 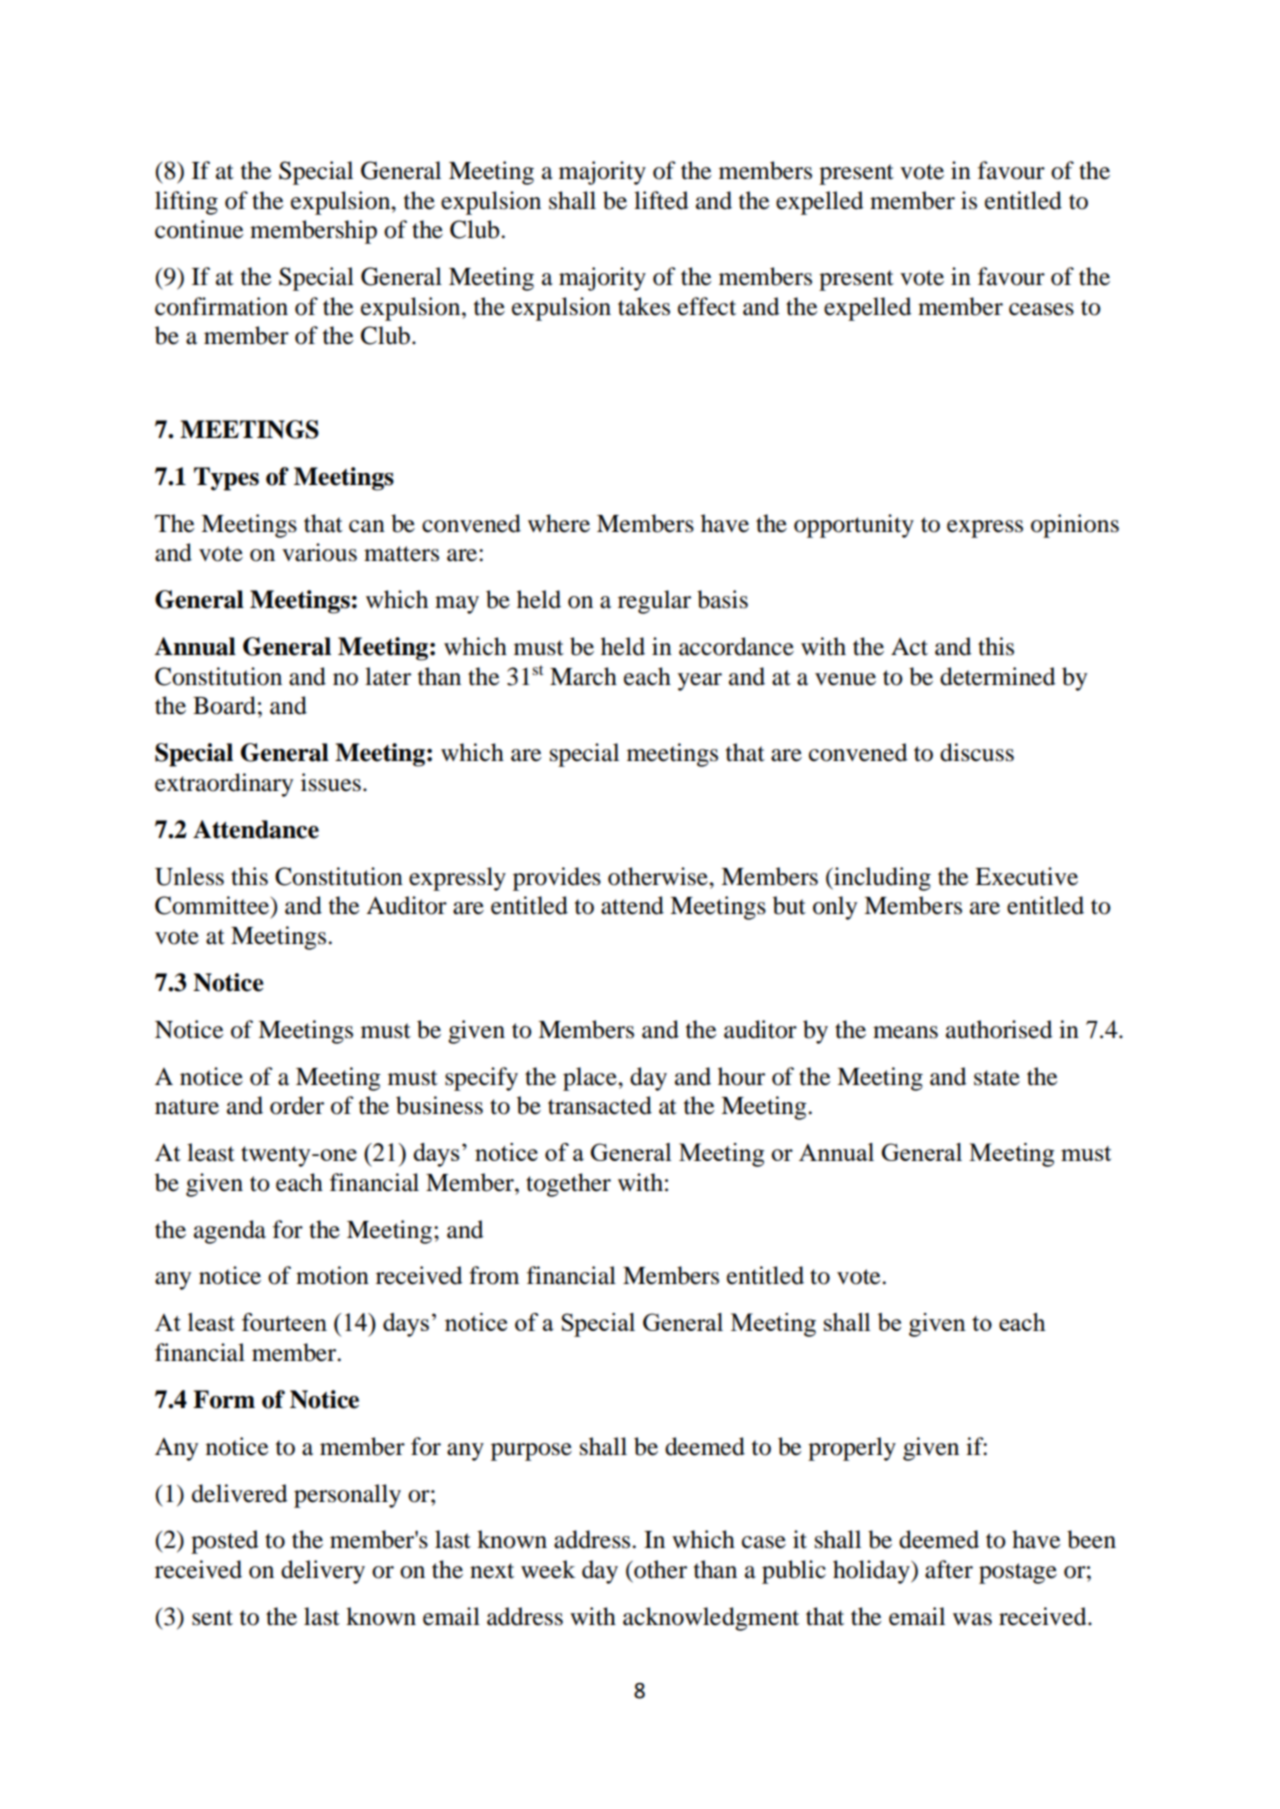 I want to click on opinions, so click(x=1075, y=526).
